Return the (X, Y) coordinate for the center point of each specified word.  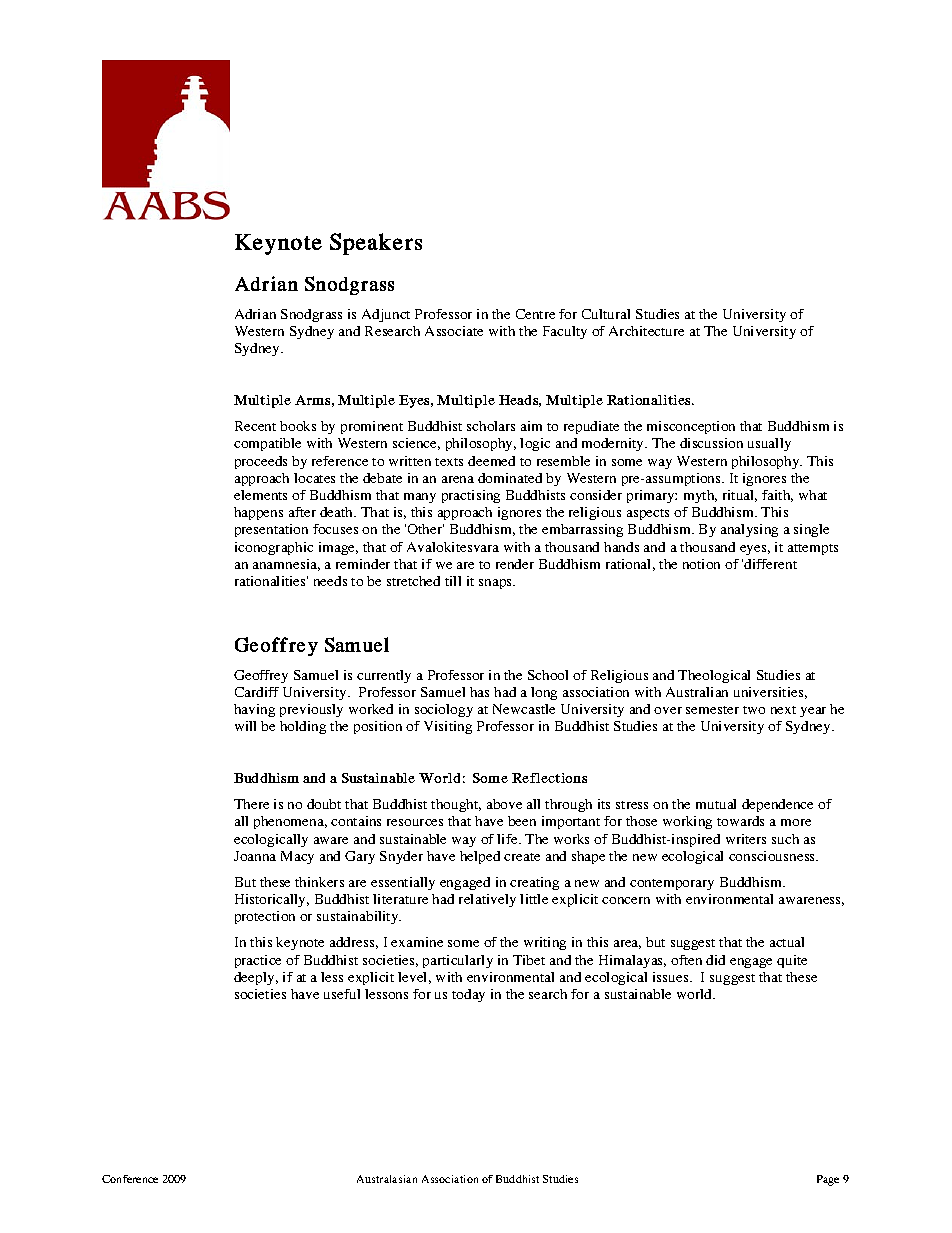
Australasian (387, 1179)
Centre (535, 314)
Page (828, 1180)
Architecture (646, 331)
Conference (130, 1179)
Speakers (376, 244)
